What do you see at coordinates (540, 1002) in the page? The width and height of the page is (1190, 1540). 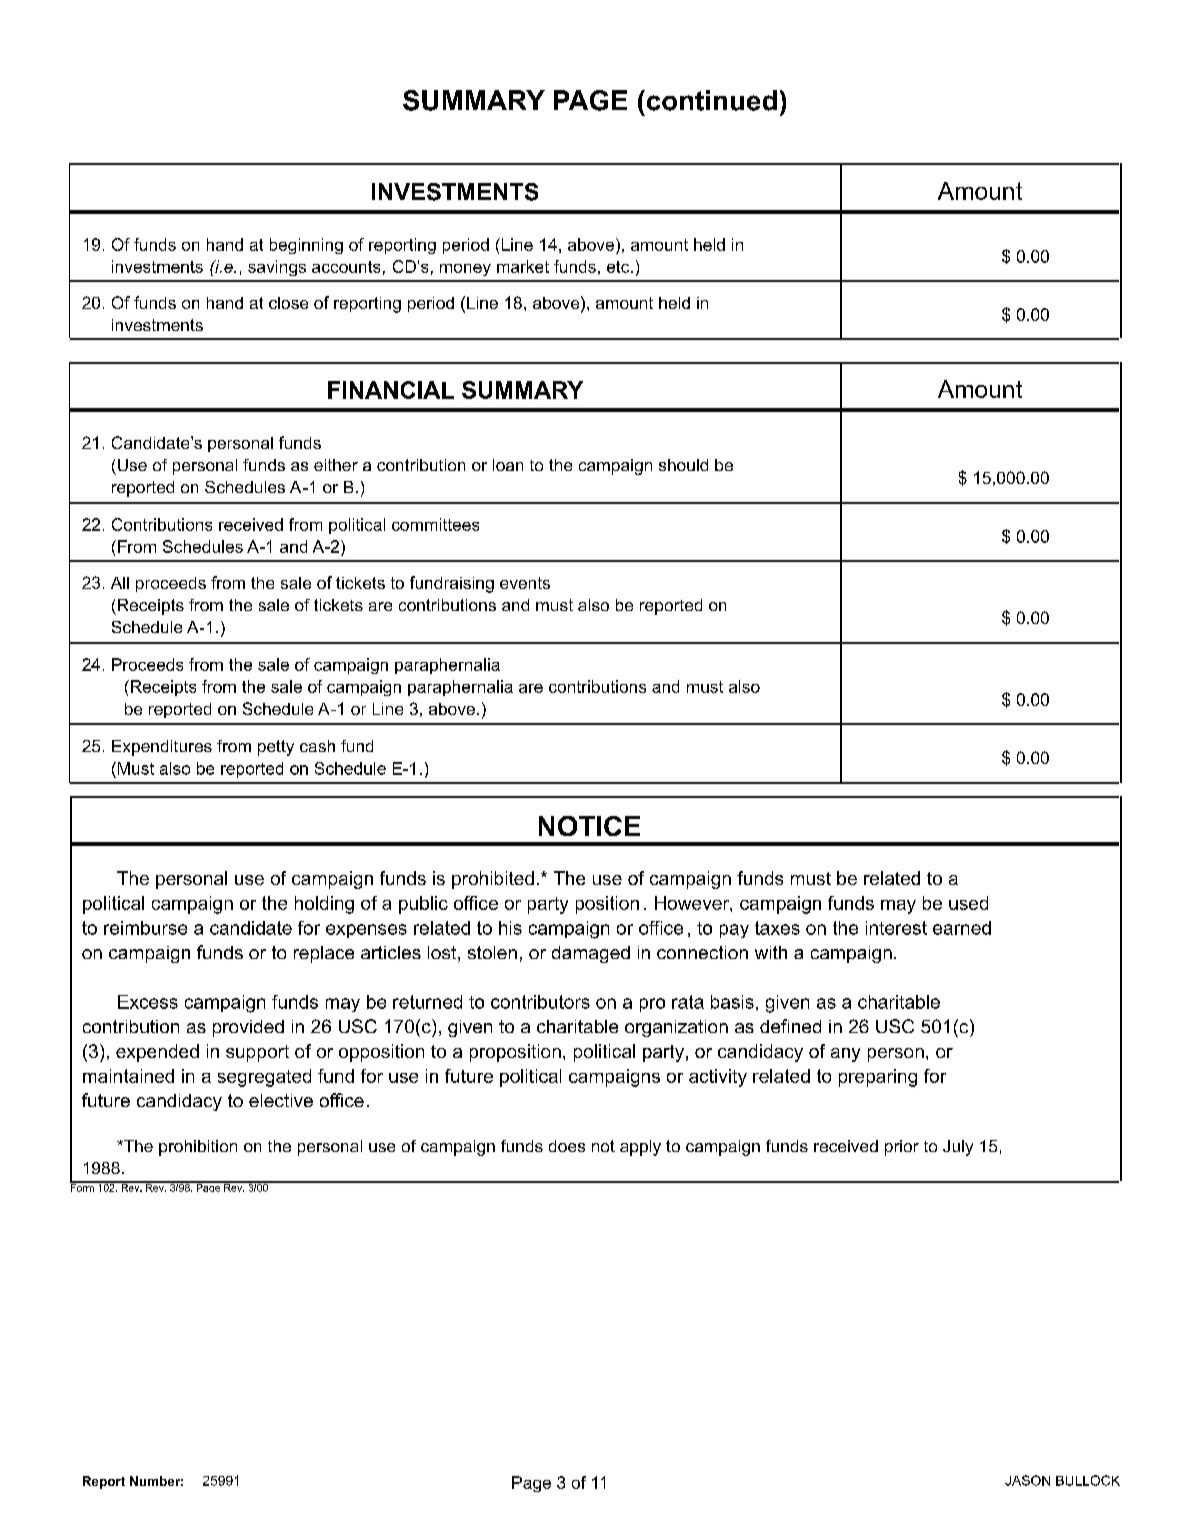 I see `contributors` at bounding box center [540, 1002].
